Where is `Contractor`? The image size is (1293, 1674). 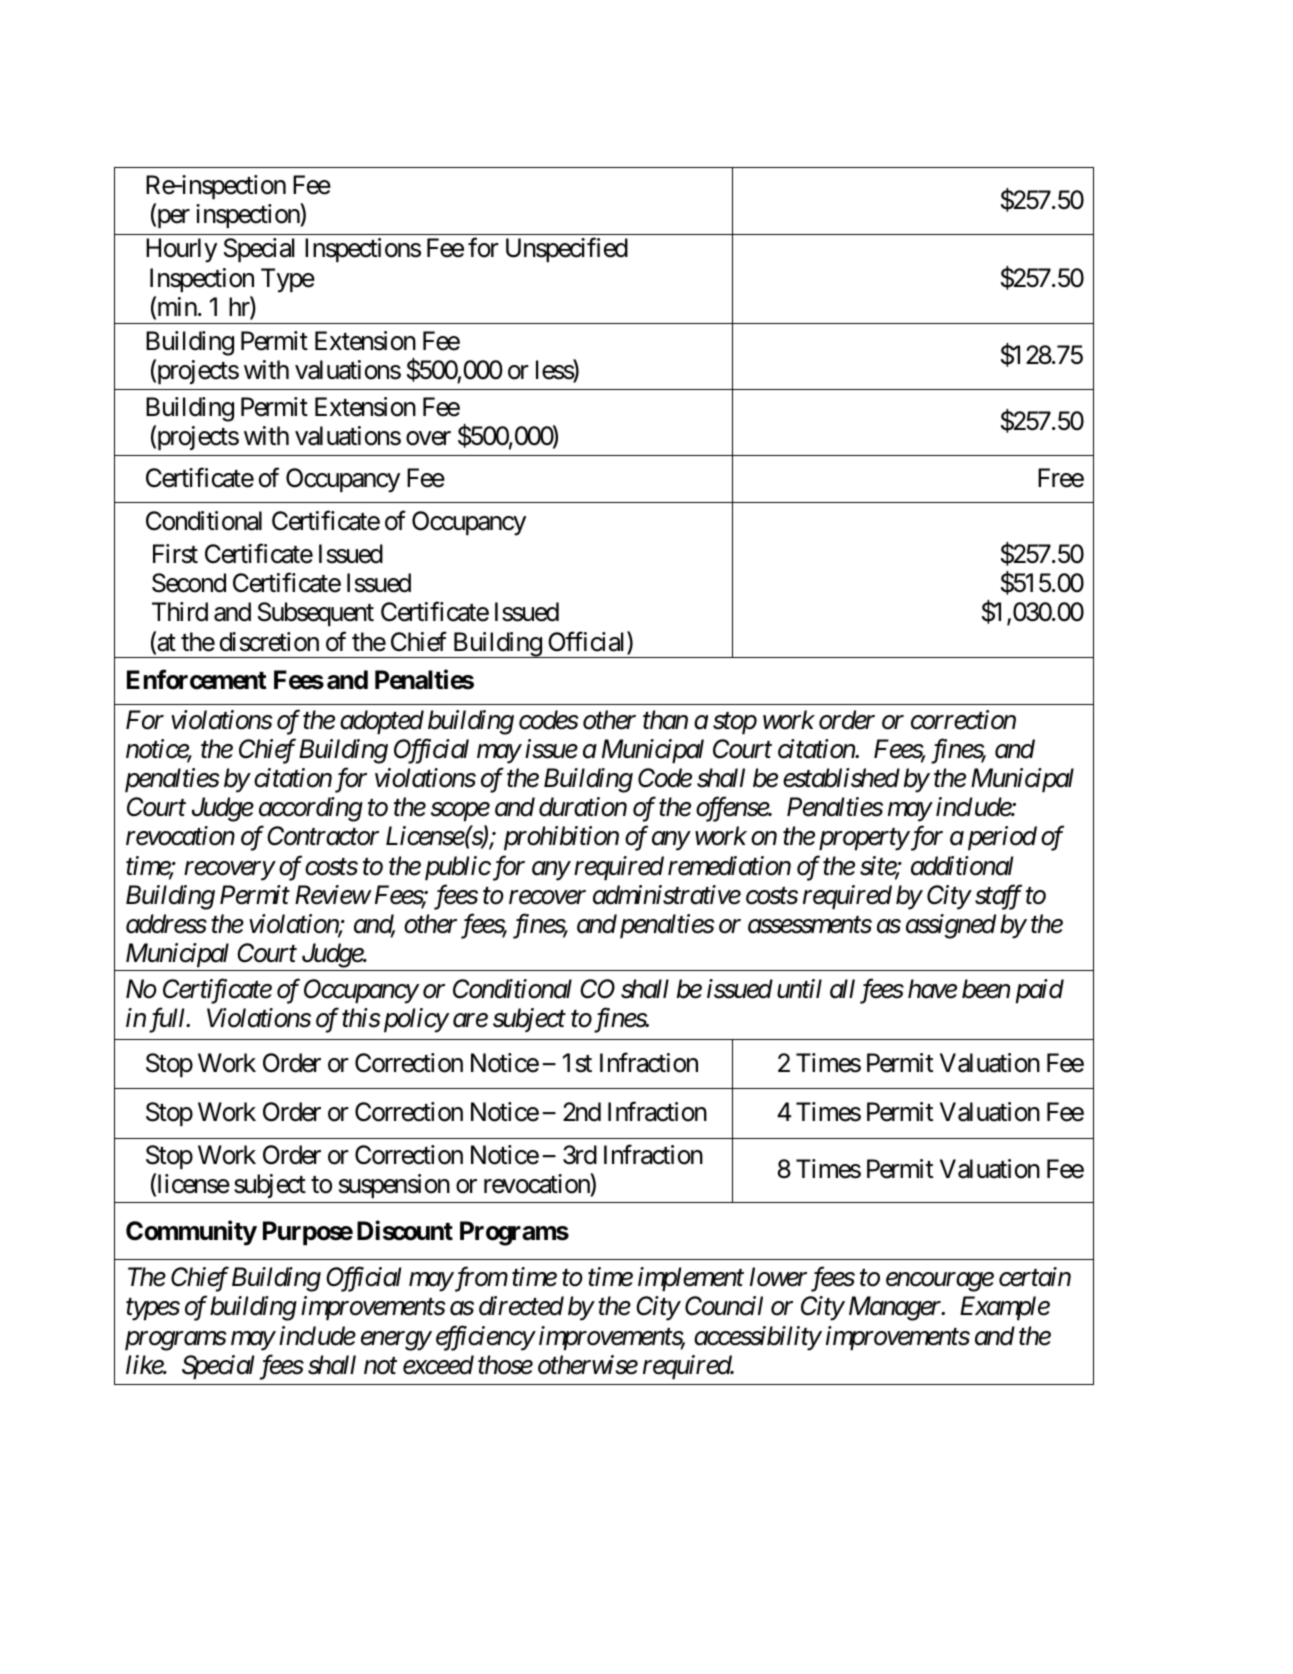
Contractor is located at coordinates (323, 836).
